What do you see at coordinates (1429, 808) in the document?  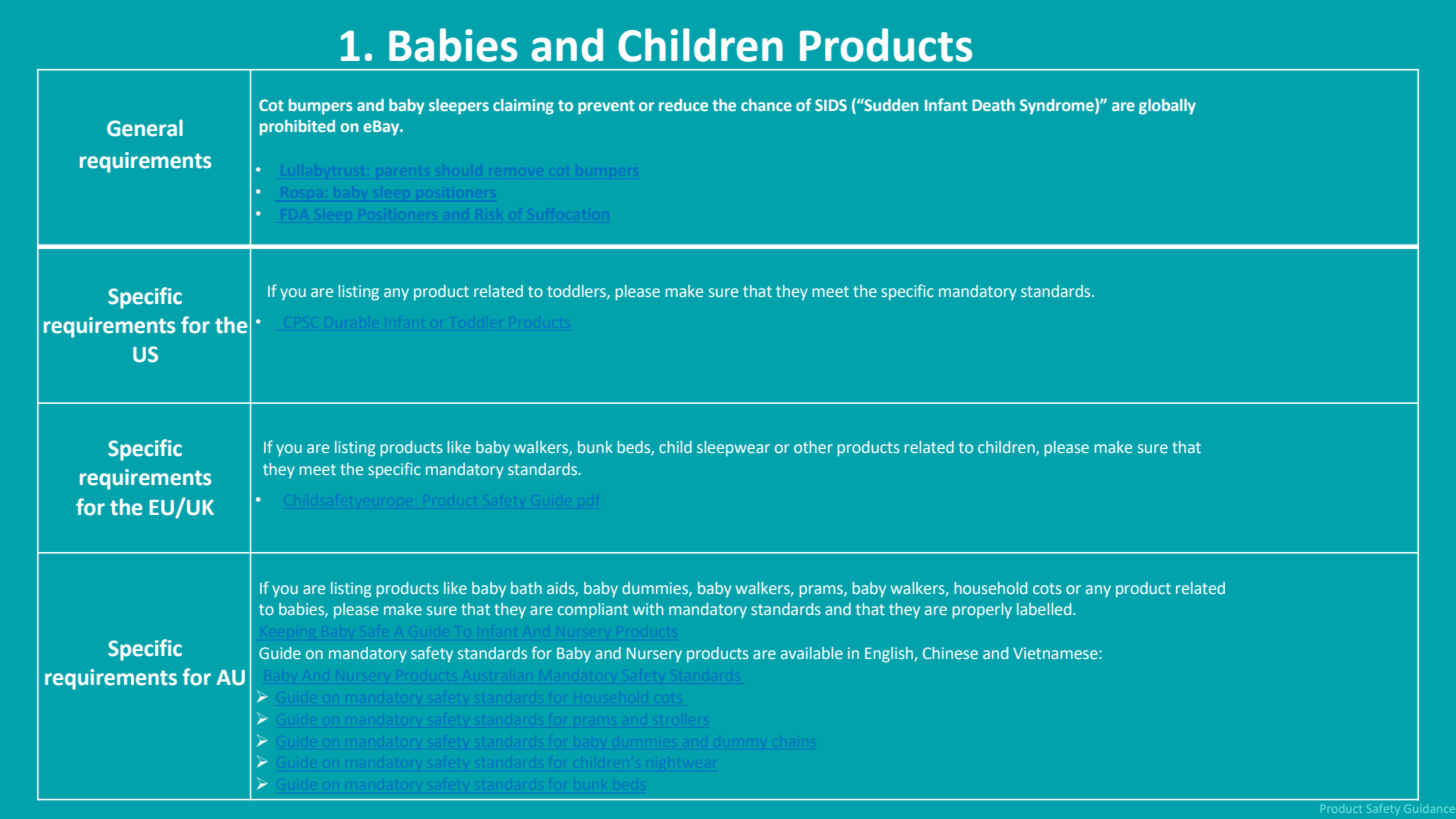 I see `Guidance` at bounding box center [1429, 808].
